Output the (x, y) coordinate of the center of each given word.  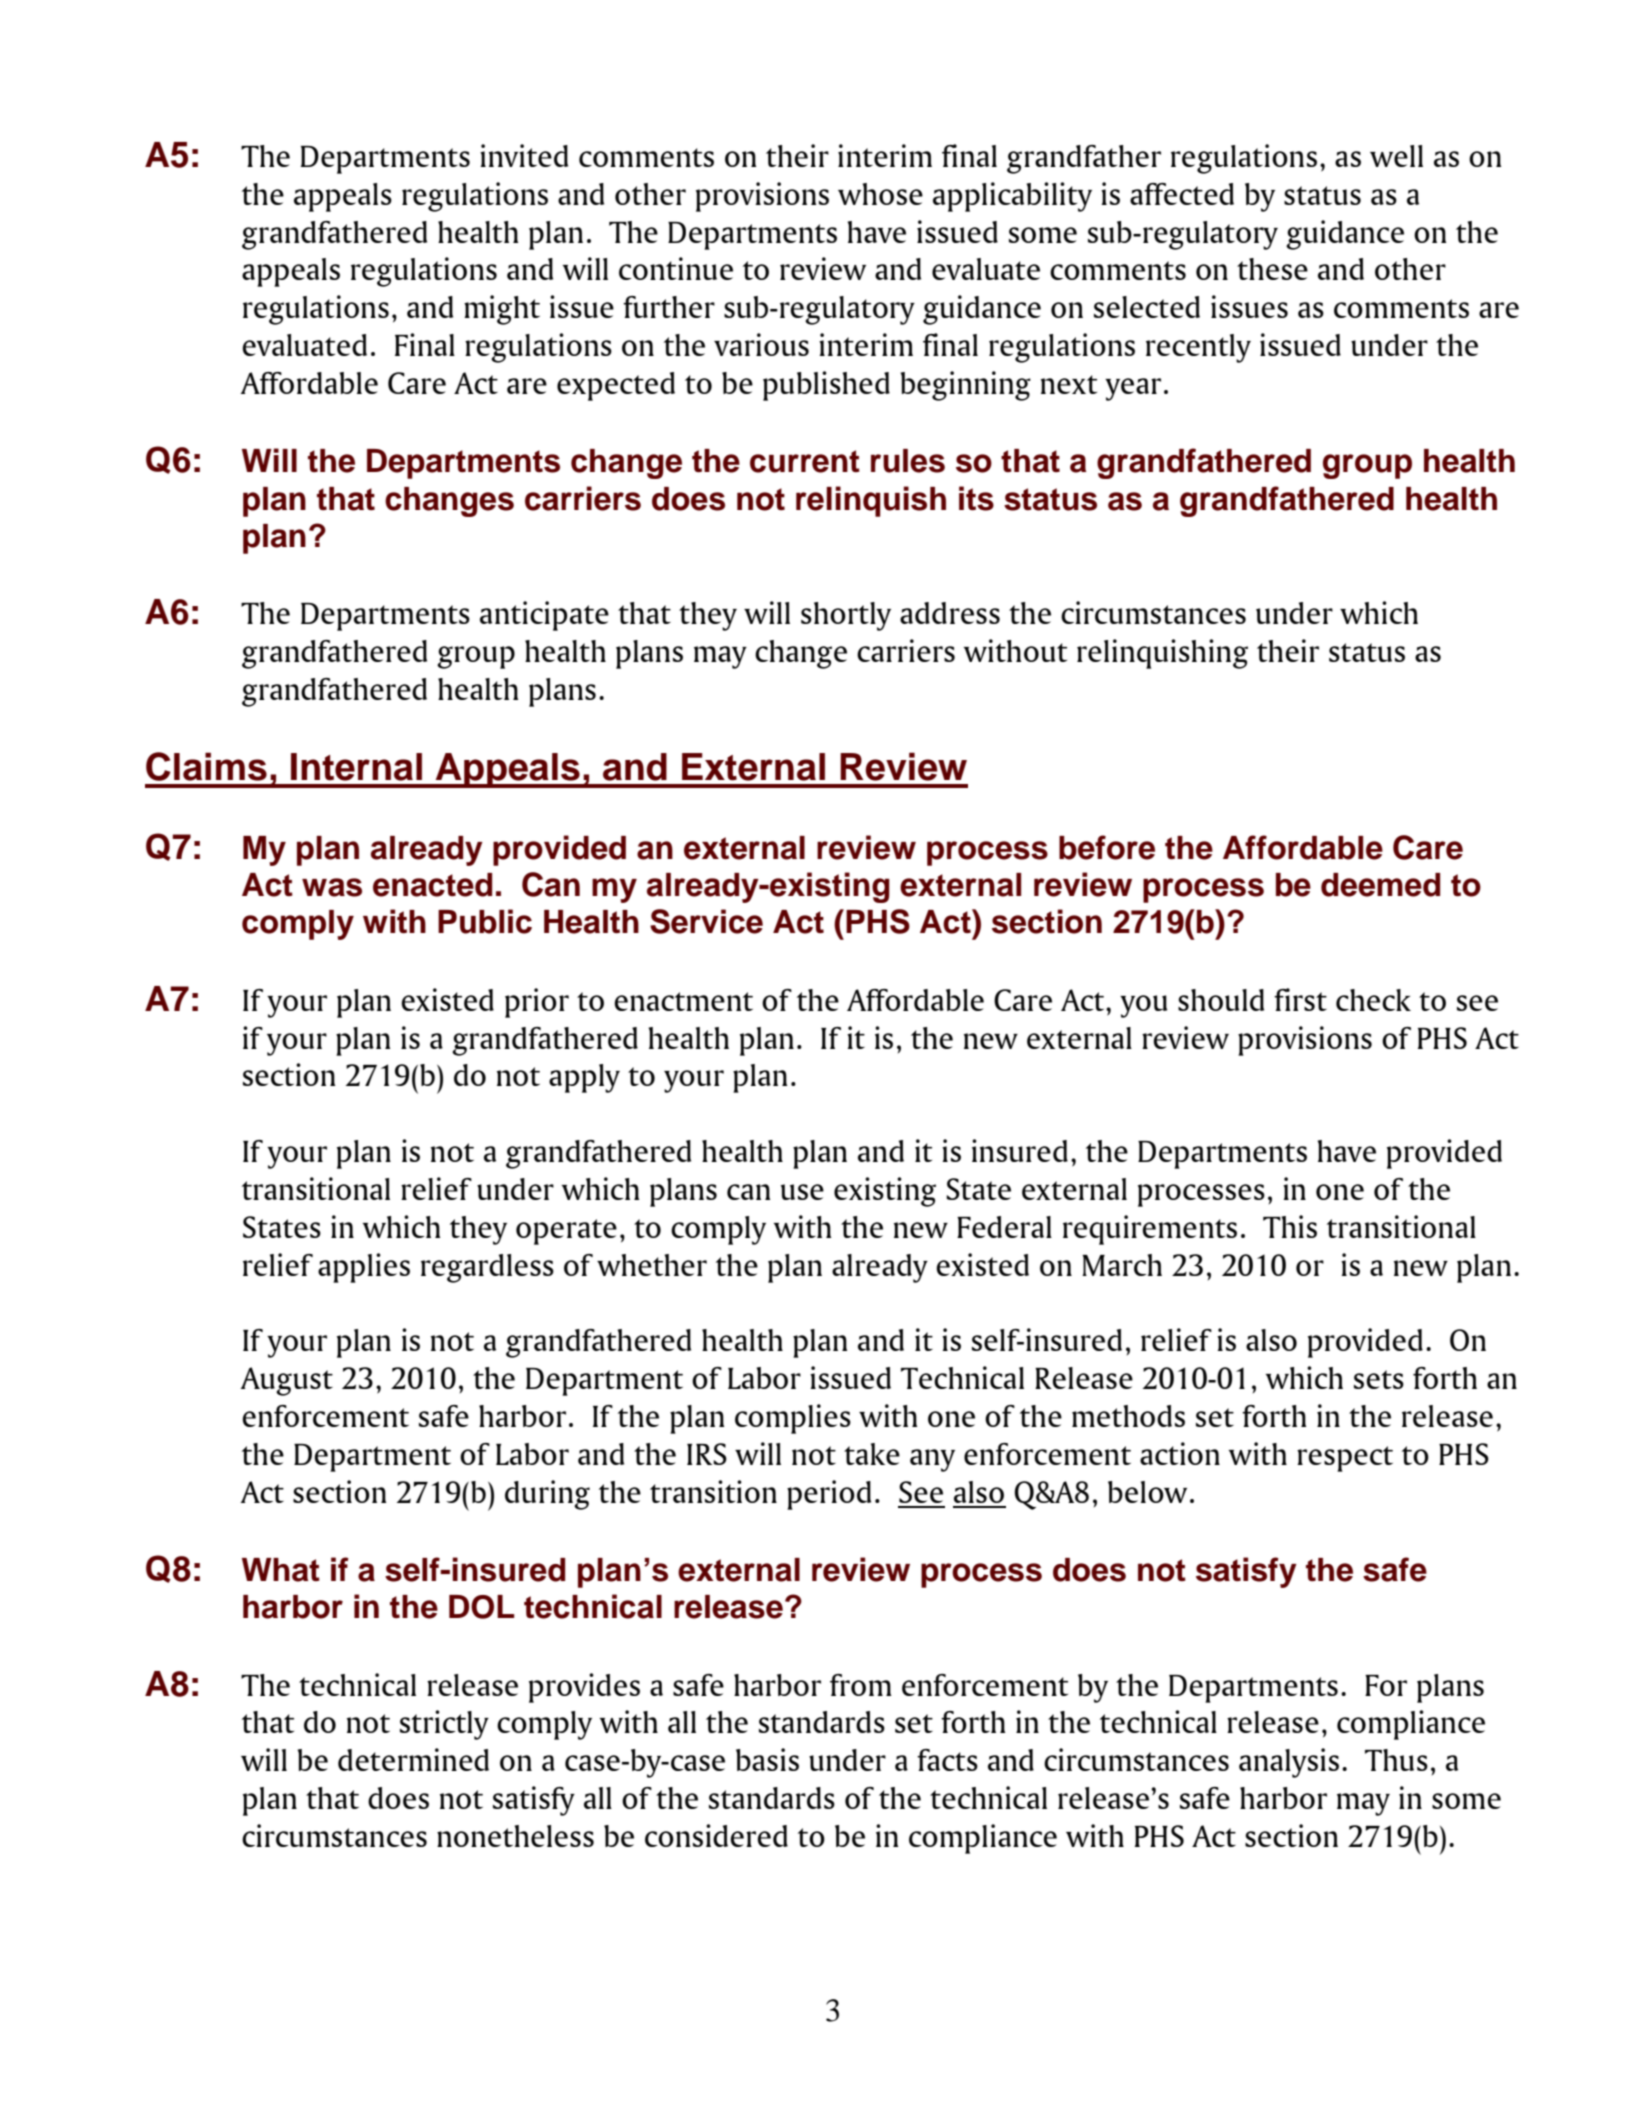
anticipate (544, 616)
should (1221, 1000)
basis (767, 1759)
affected (1182, 194)
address (950, 613)
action (1180, 1453)
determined (413, 1759)
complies (793, 1419)
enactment (683, 1001)
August (287, 1381)
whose (880, 194)
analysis (1289, 1763)
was (332, 887)
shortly (846, 616)
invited (524, 155)
